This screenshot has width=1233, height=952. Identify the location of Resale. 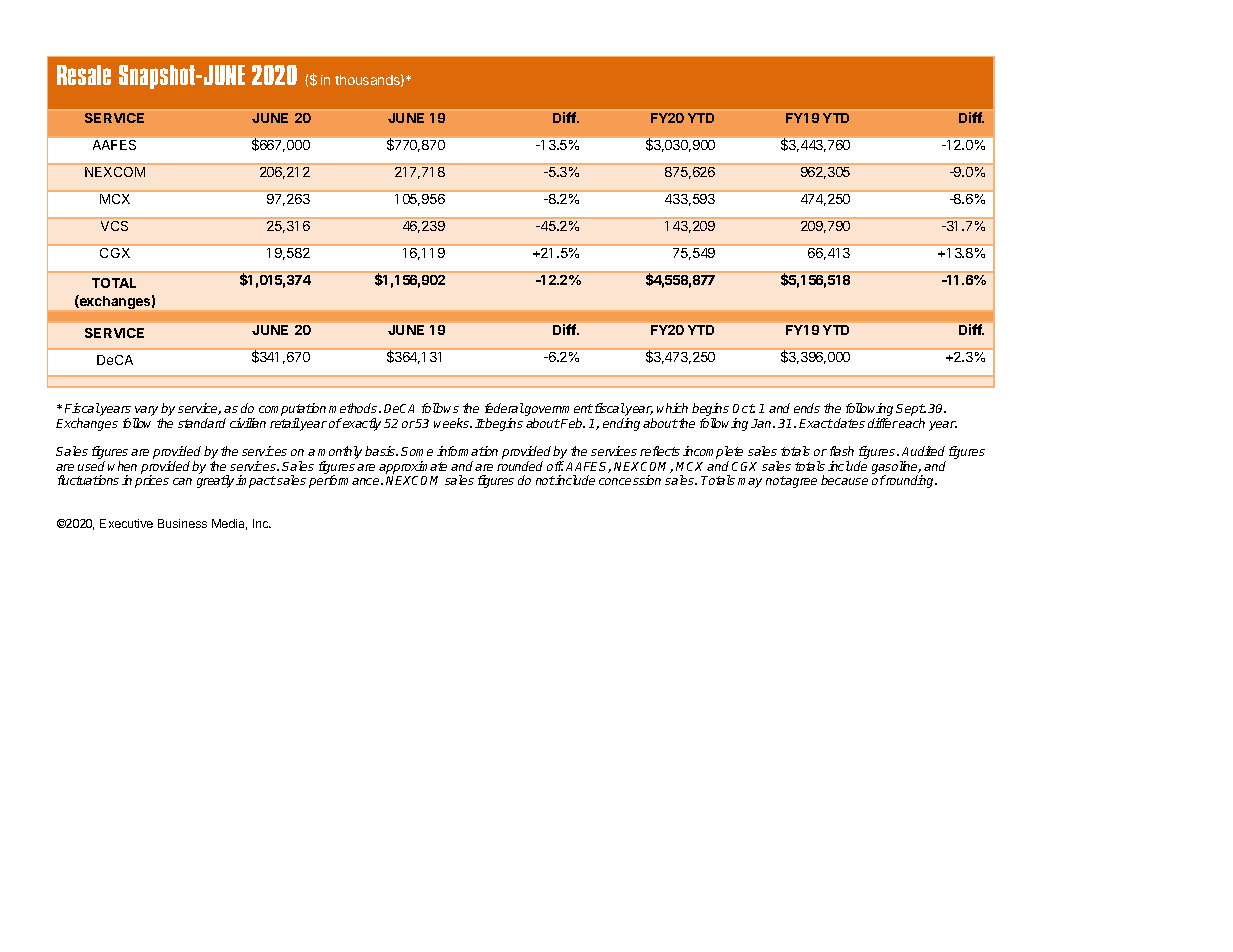
(84, 75).
